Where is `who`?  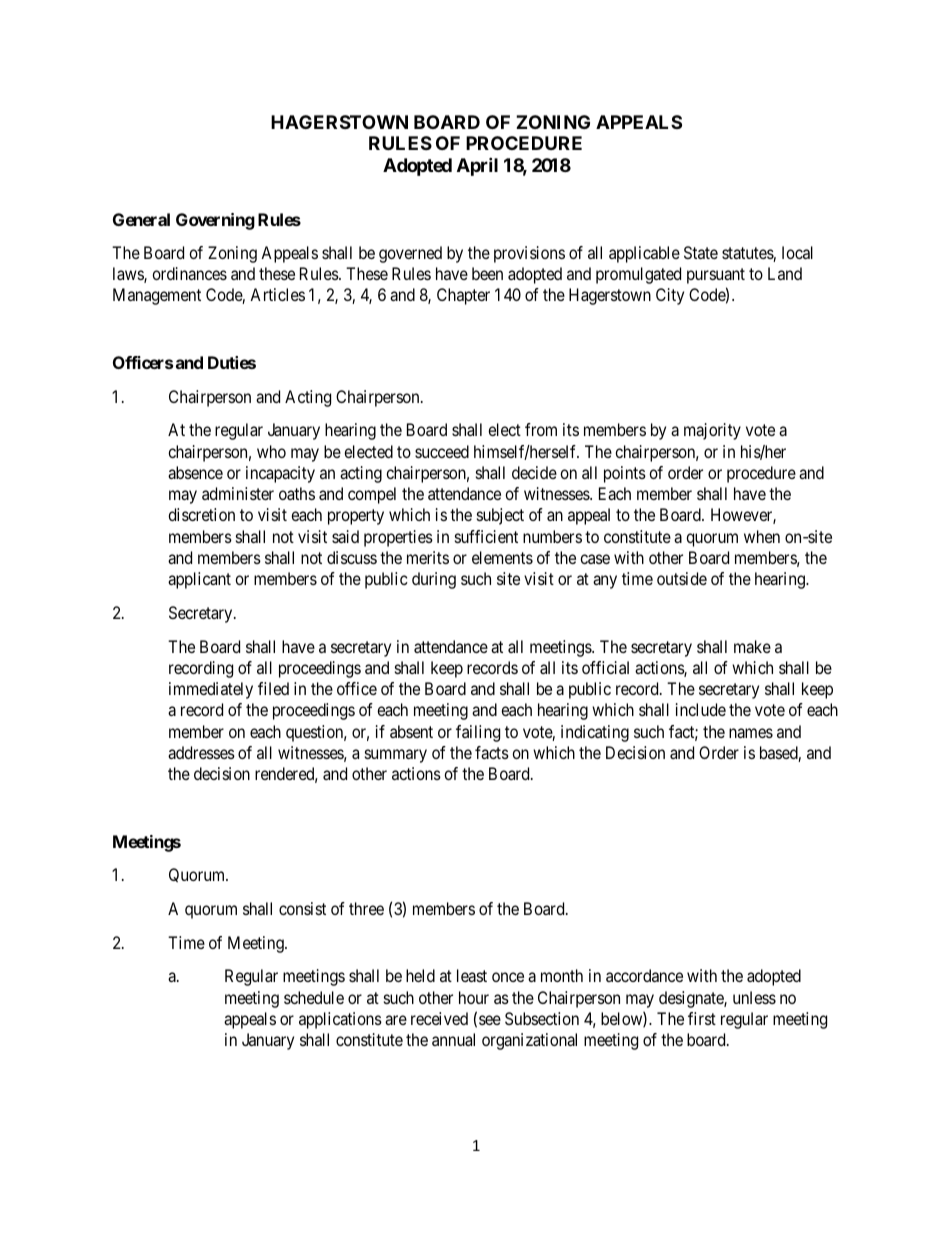 who is located at coordinates (271, 451).
